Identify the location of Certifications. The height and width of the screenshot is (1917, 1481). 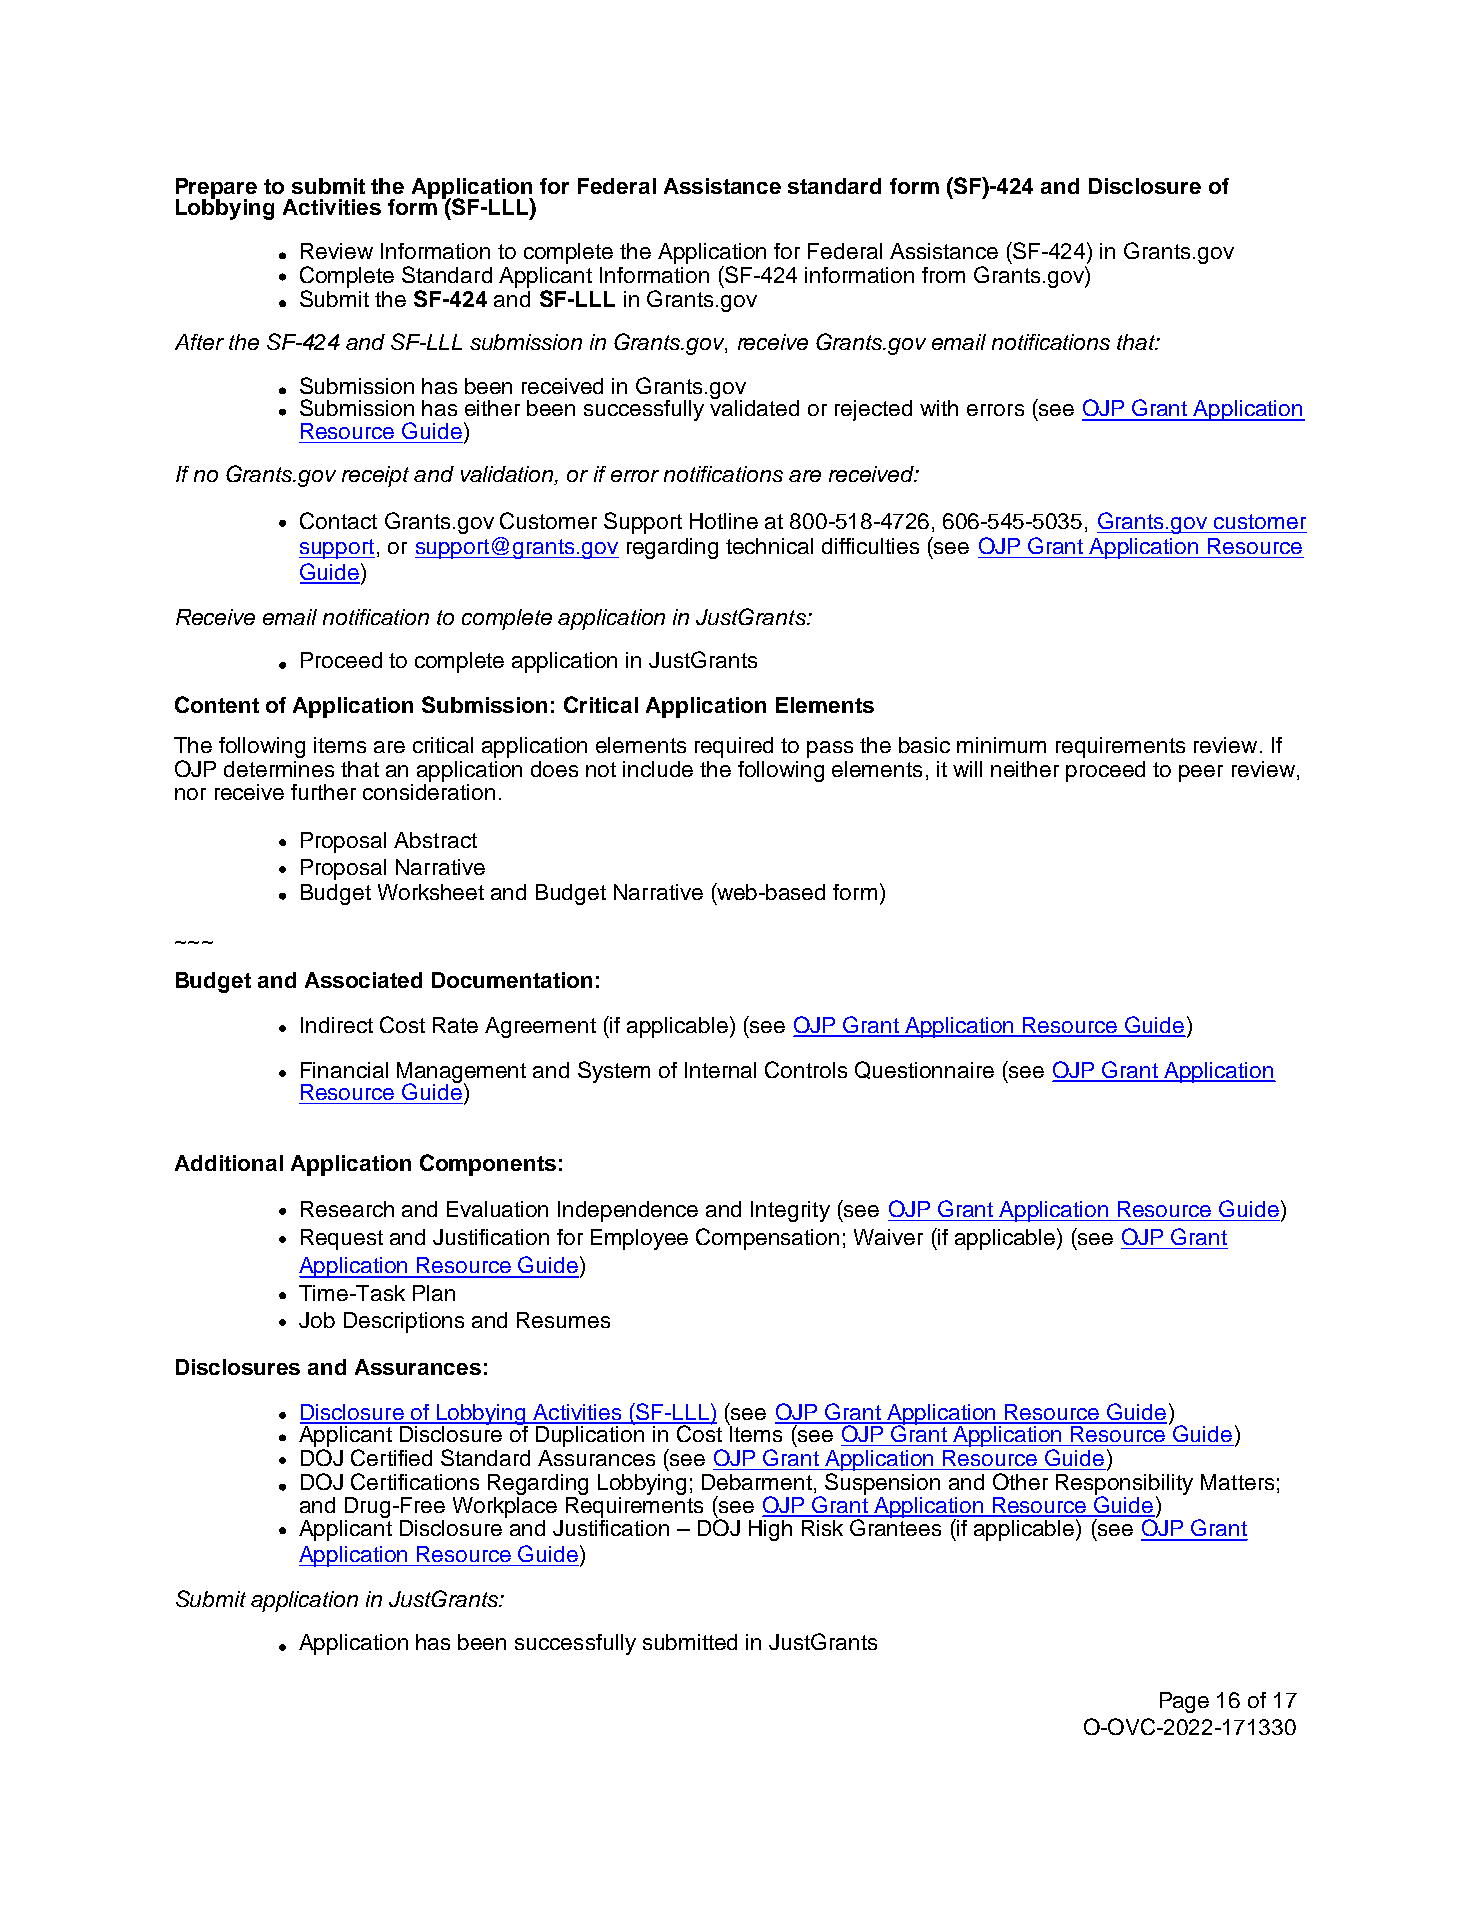
(415, 1481).
